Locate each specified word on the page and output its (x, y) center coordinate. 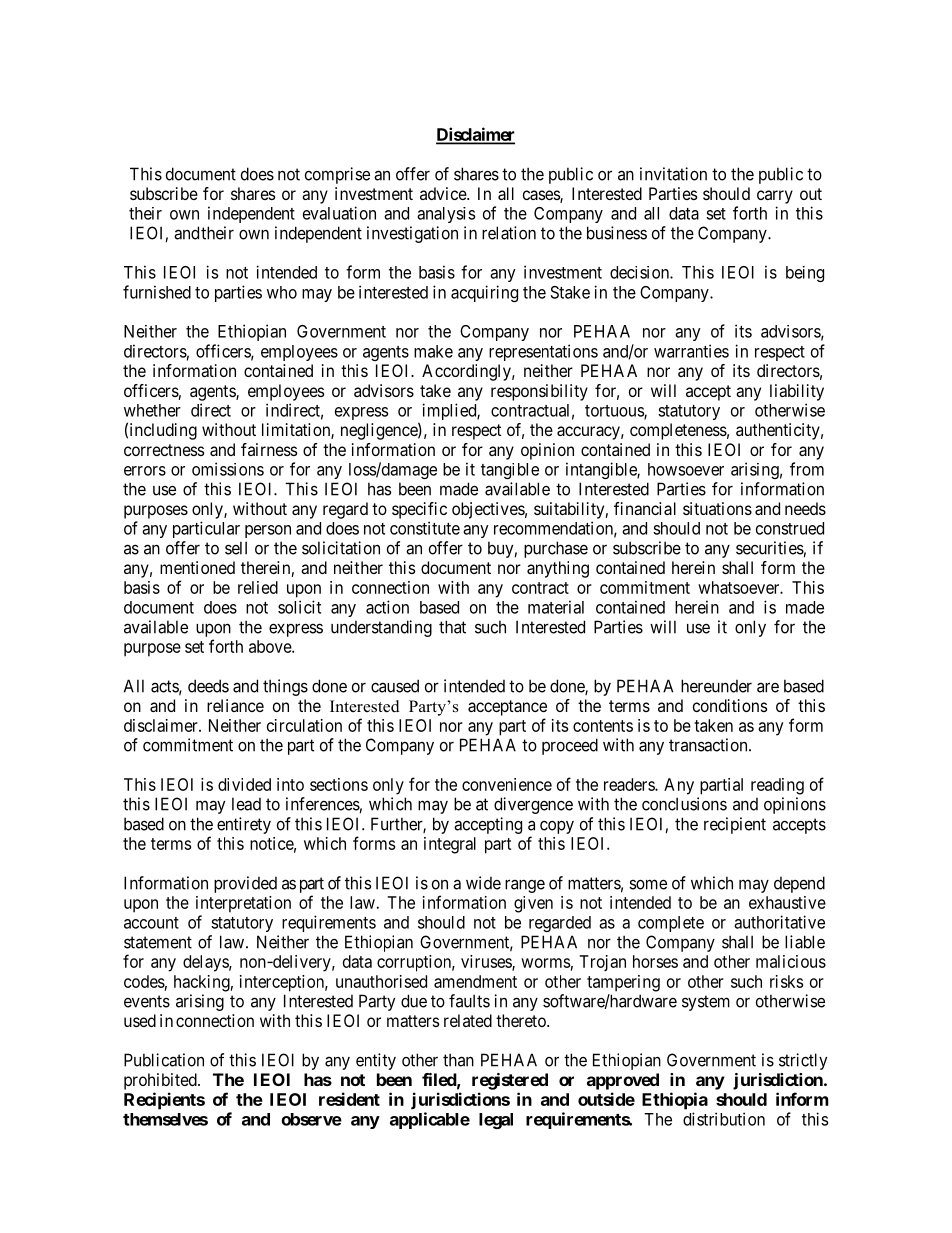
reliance (235, 705)
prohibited (161, 1081)
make (433, 351)
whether (152, 410)
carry (775, 197)
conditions (730, 705)
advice (444, 193)
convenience (507, 784)
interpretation (243, 904)
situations (717, 508)
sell (236, 548)
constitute (425, 528)
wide (483, 883)
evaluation (339, 213)
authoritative (779, 922)
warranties (691, 351)
